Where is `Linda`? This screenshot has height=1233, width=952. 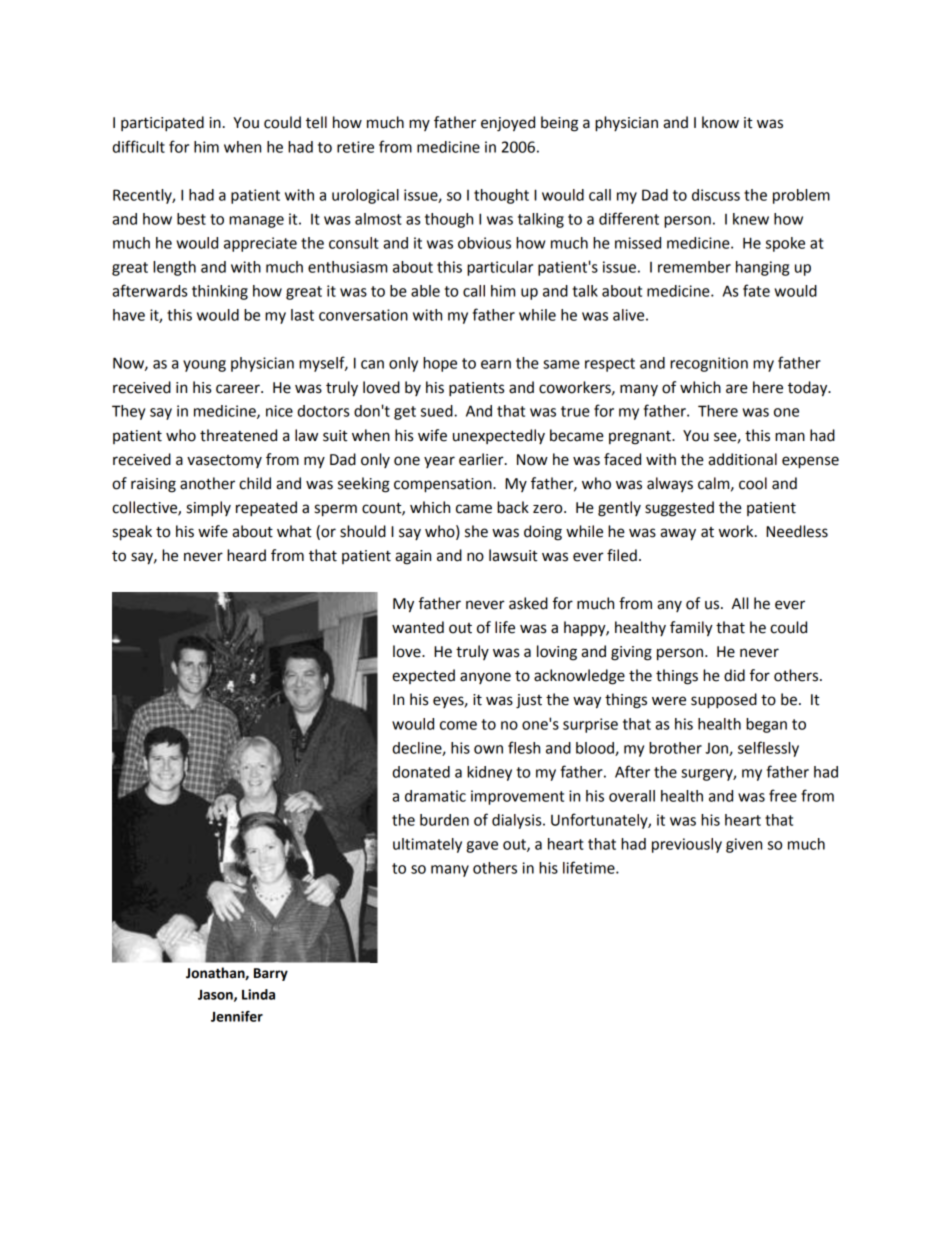 Linda is located at coordinates (258, 994).
